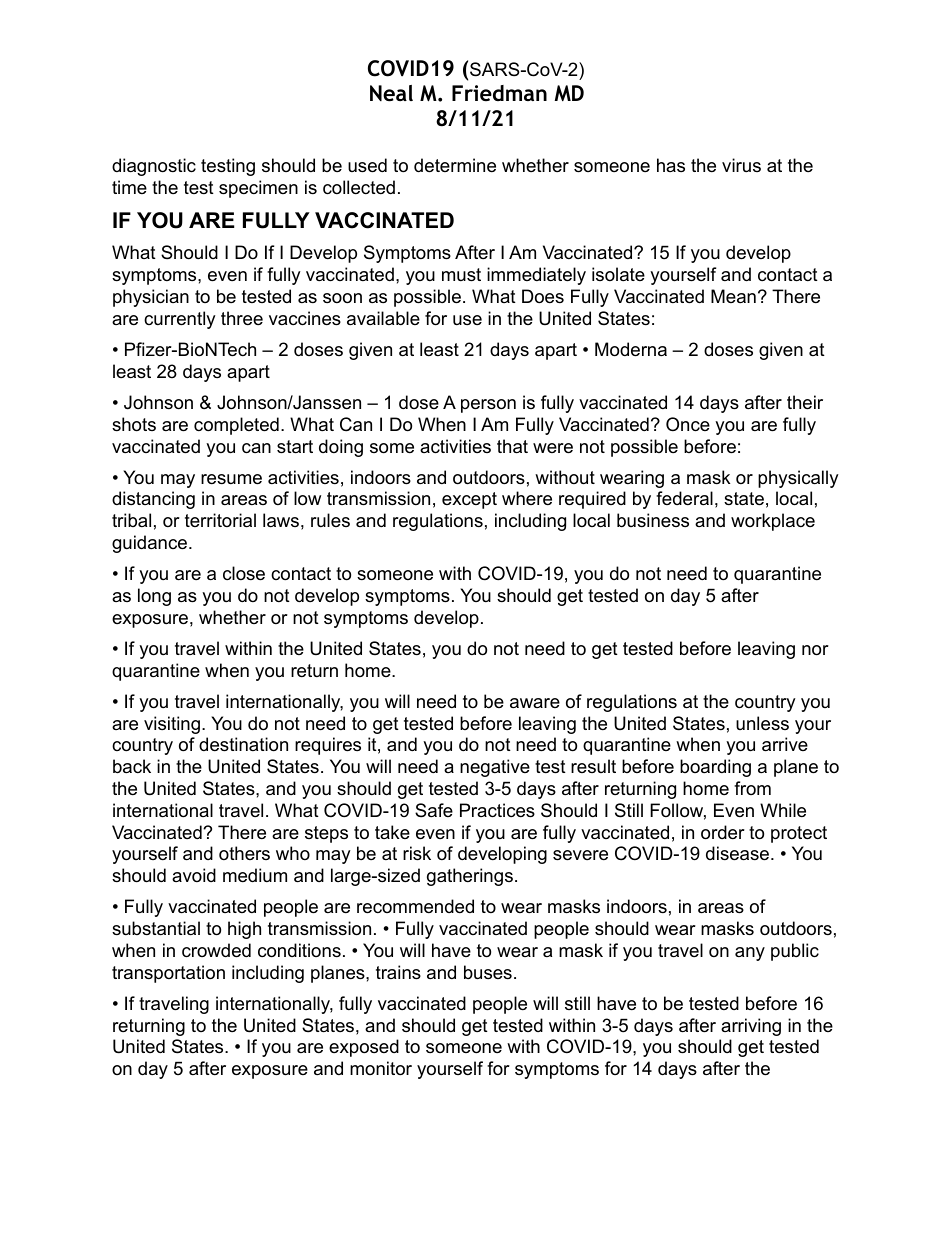 The width and height of the screenshot is (952, 1233). I want to click on buses, so click(488, 972).
